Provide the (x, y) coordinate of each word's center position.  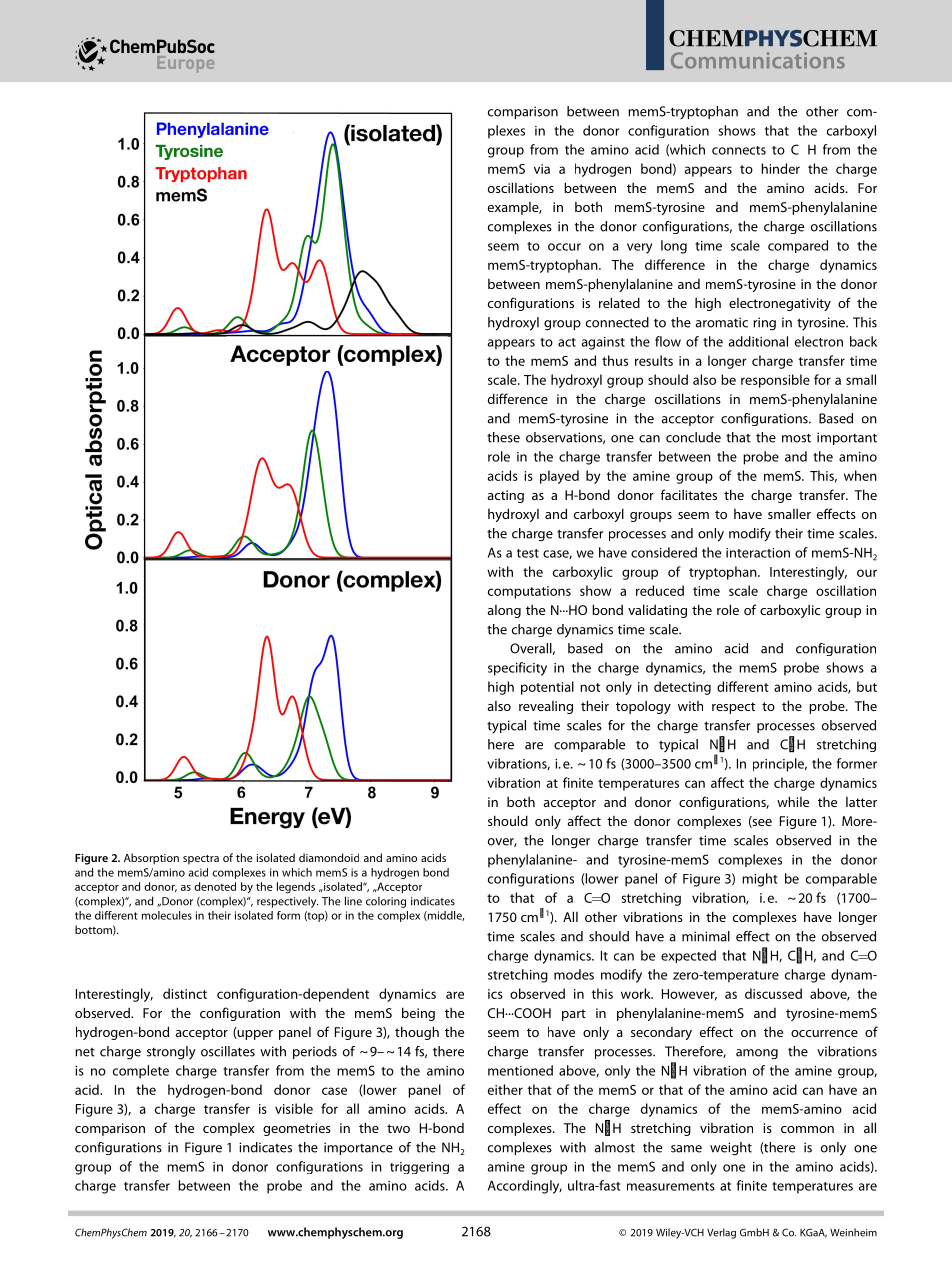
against (603, 343)
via (542, 169)
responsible (775, 381)
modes (574, 974)
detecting (682, 688)
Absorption (151, 859)
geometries (297, 1129)
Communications (758, 60)
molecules (167, 915)
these (503, 437)
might (760, 880)
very (639, 248)
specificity (517, 669)
